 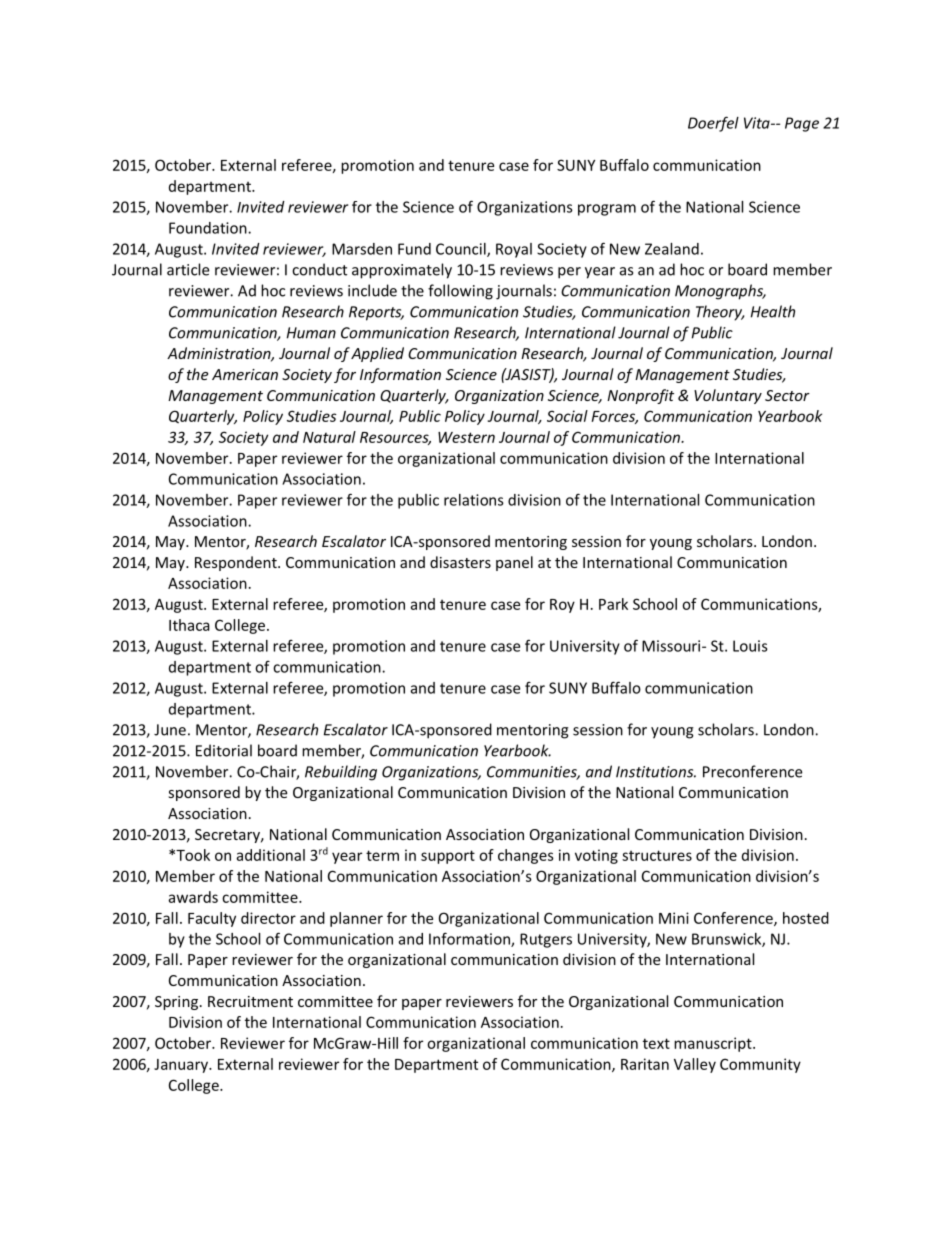 What do you see at coordinates (209, 228) in the screenshot?
I see `Foundation` at bounding box center [209, 228].
